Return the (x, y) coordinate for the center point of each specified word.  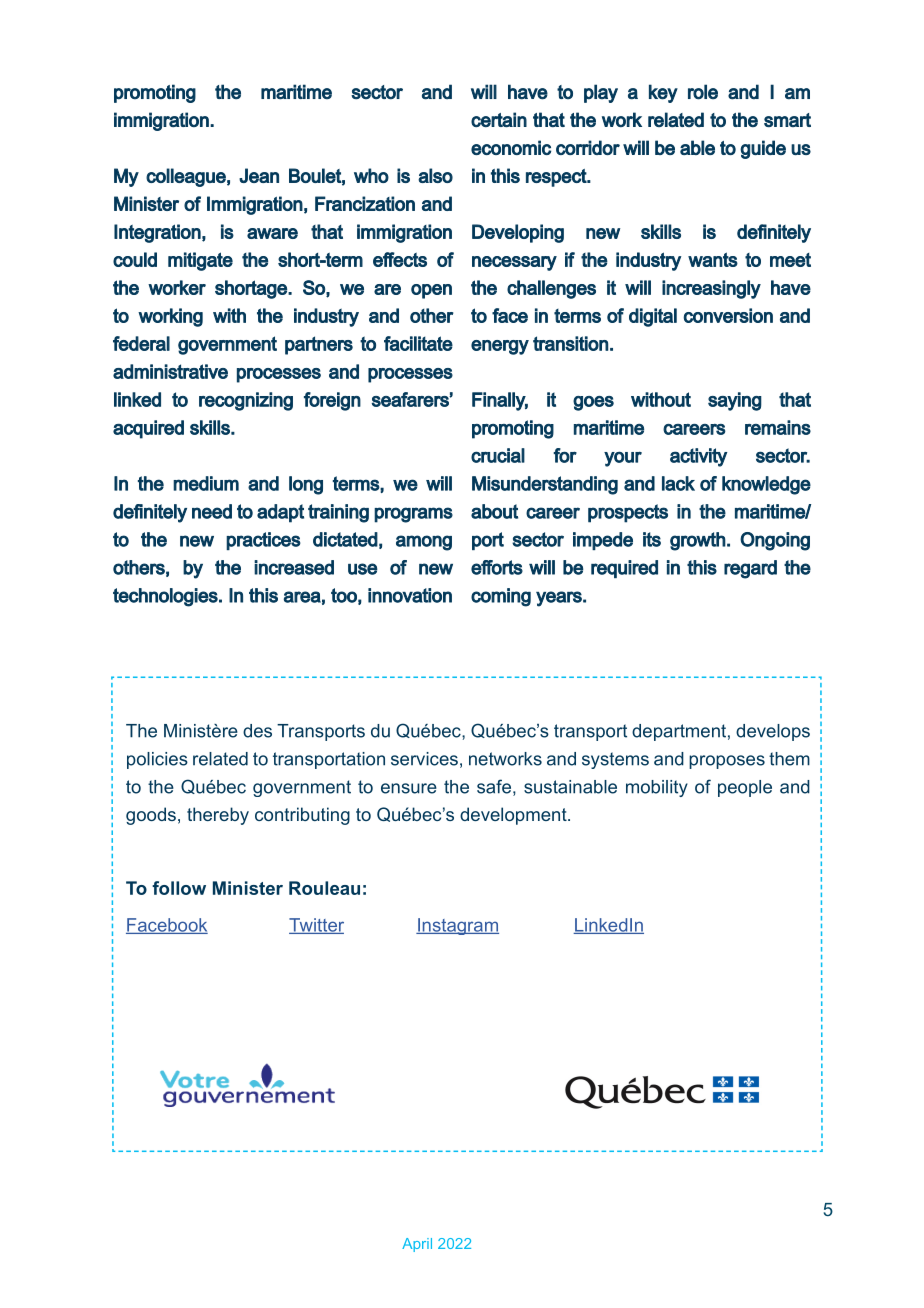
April (417, 1245)
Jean (259, 175)
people (745, 788)
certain (499, 119)
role (703, 92)
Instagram (457, 926)
